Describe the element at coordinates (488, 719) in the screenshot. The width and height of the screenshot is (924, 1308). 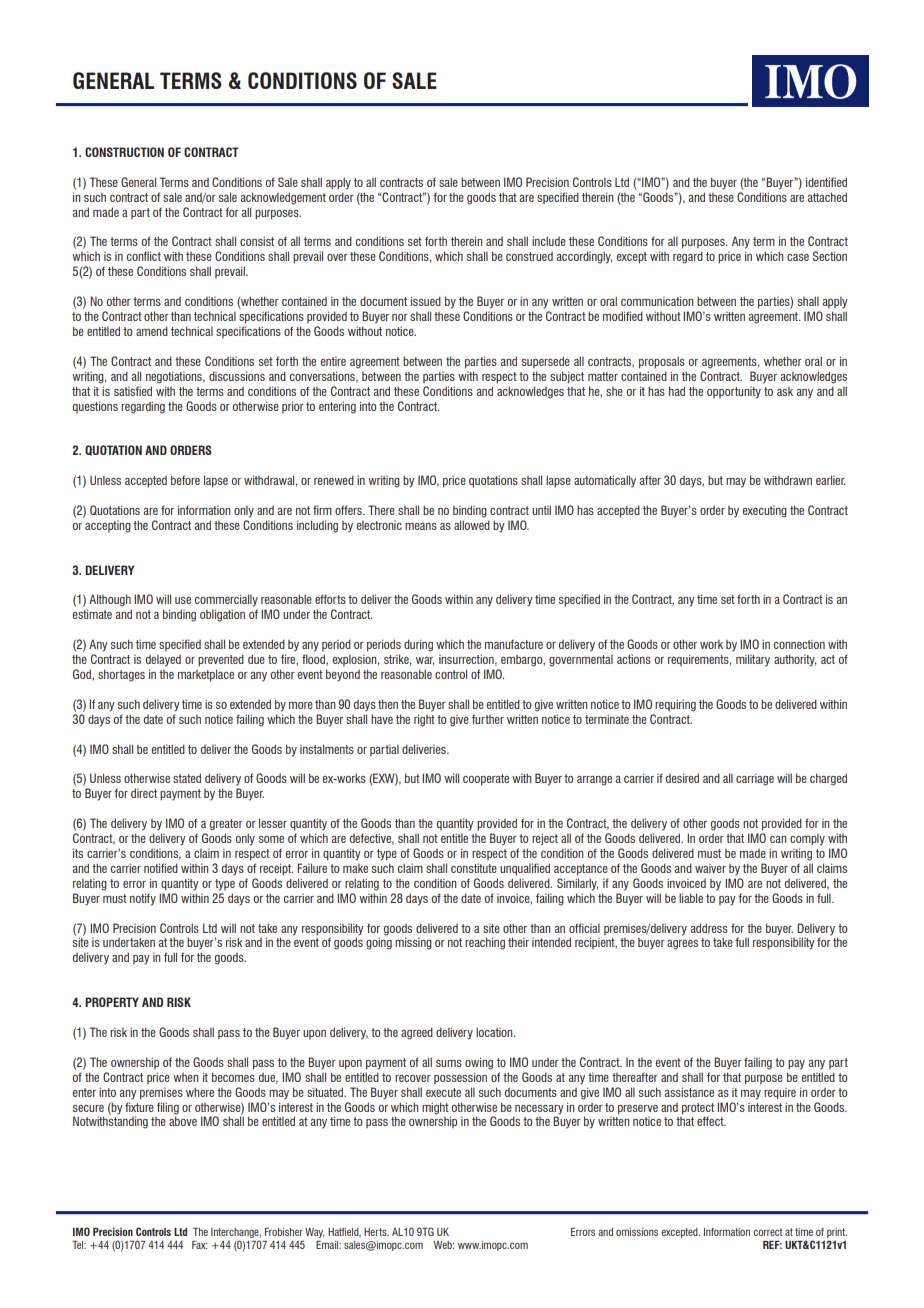
I see `further` at that location.
